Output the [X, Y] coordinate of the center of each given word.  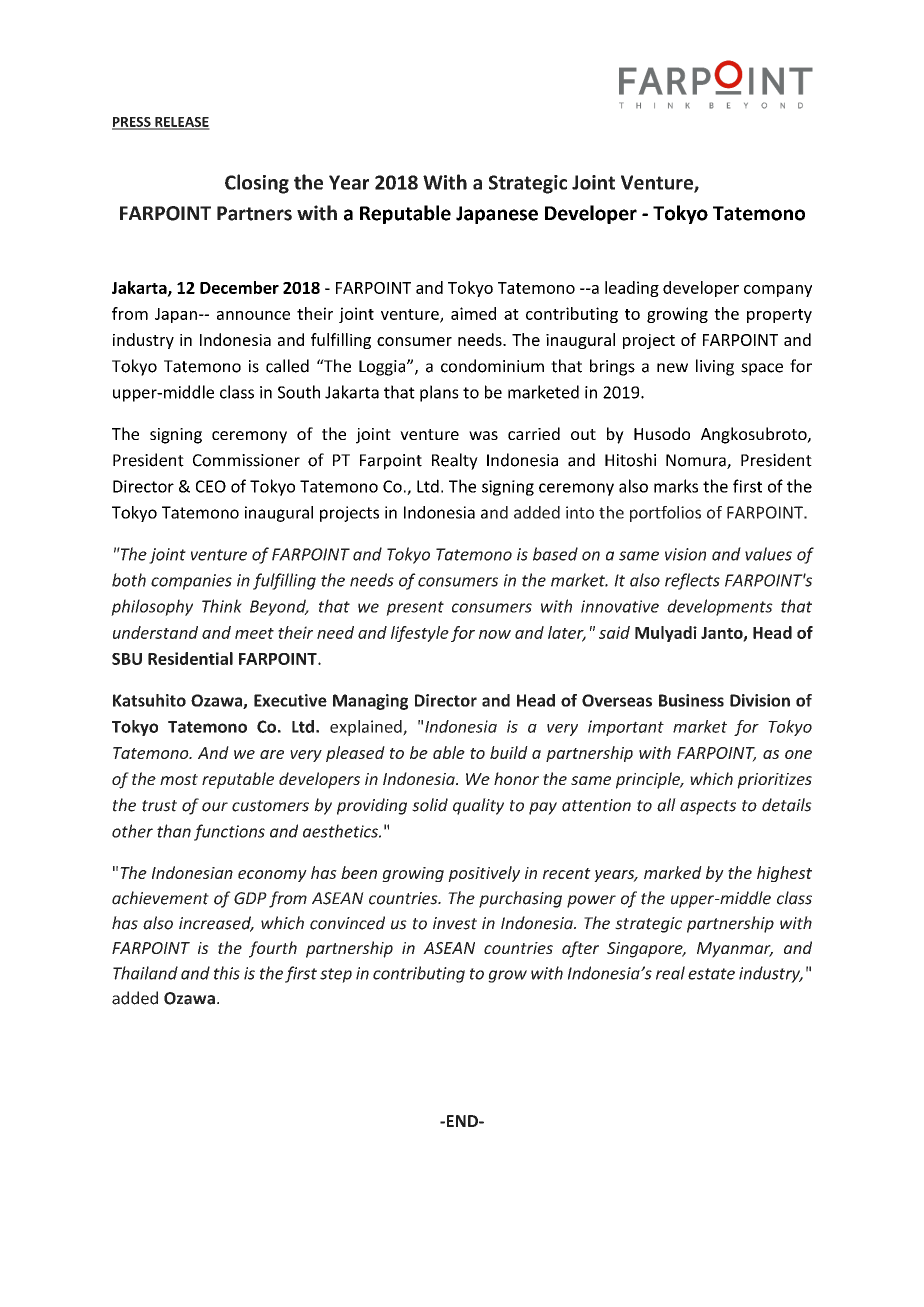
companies [191, 582]
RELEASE [181, 123]
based [555, 554]
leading [632, 289]
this [227, 973]
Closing [257, 184]
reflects [692, 581]
